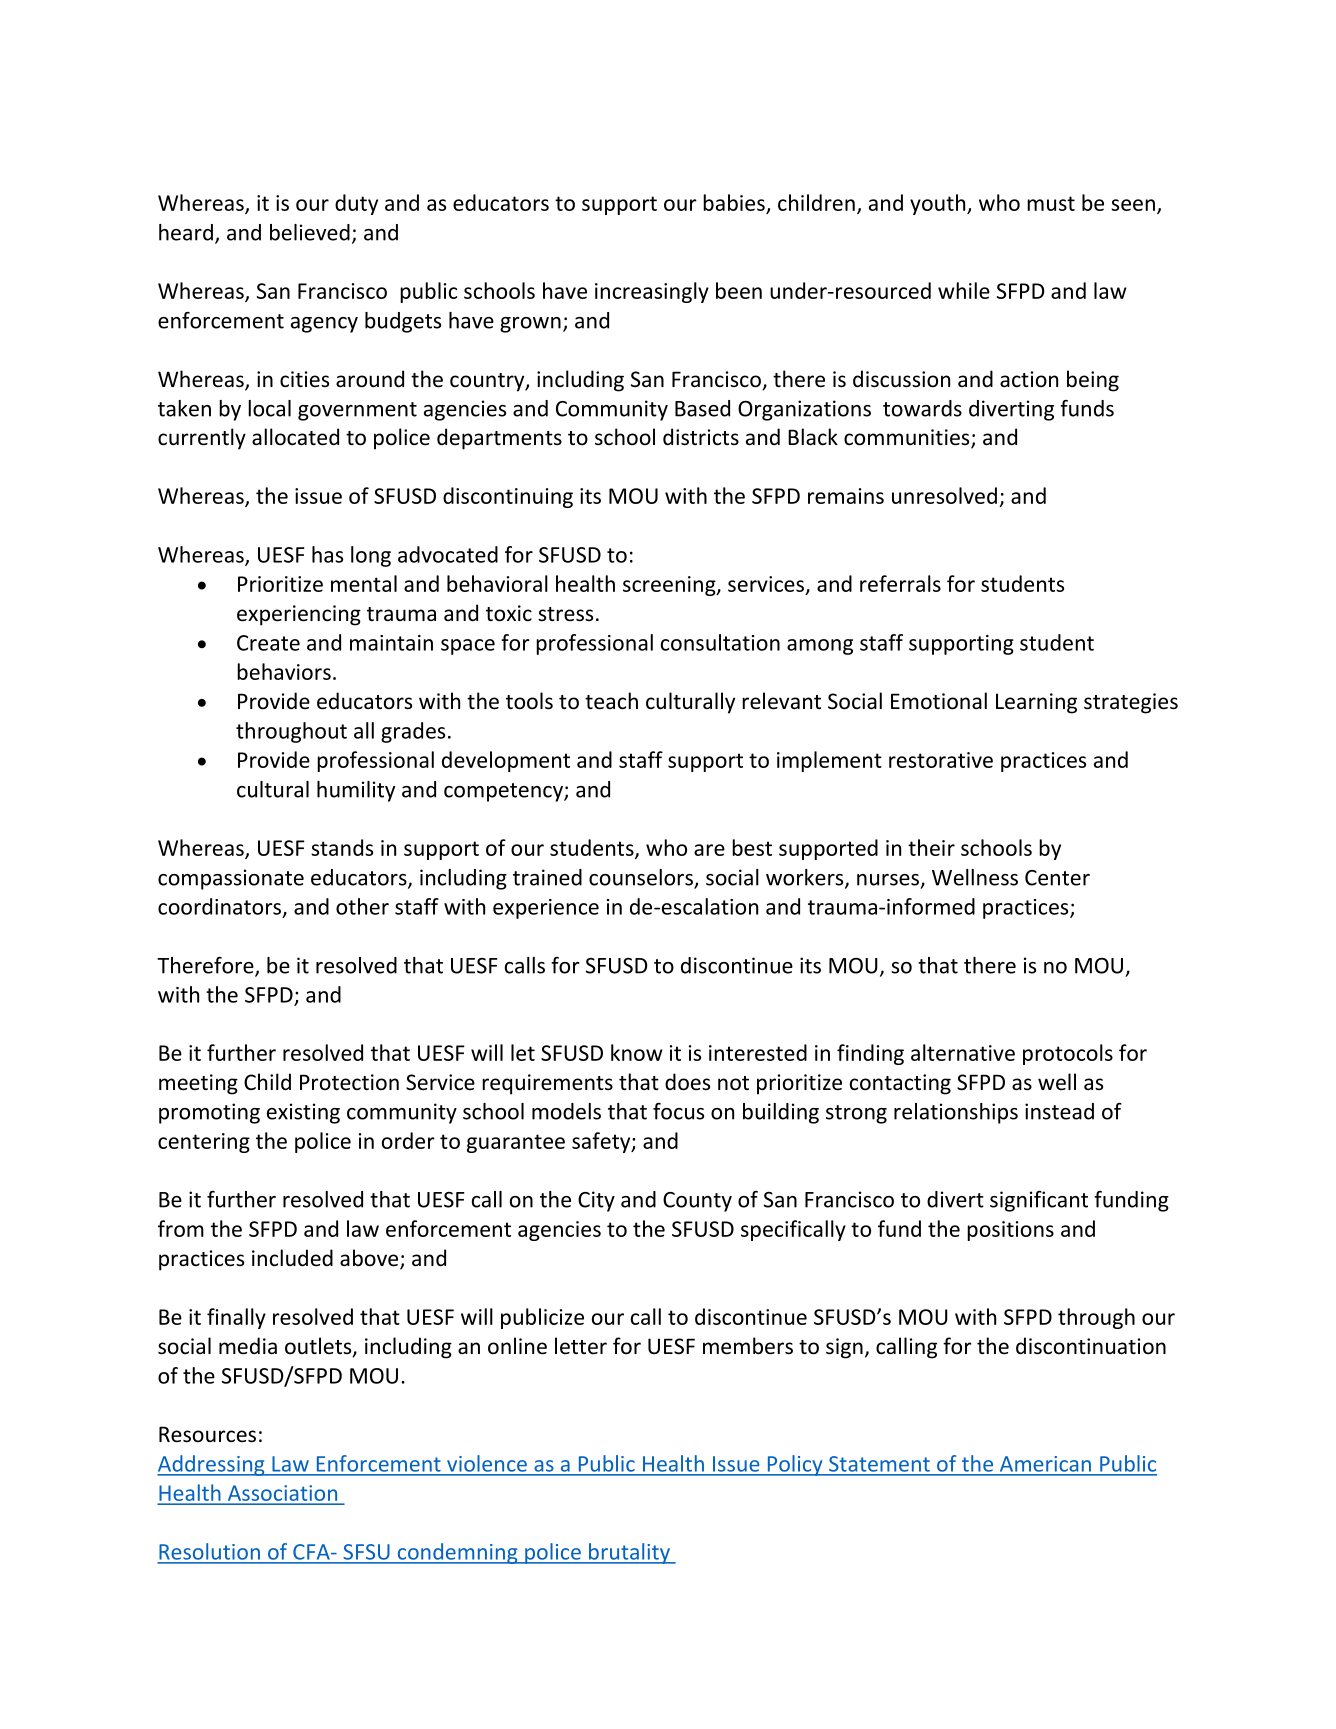  Describe the element at coordinates (282, 1493) in the screenshot. I see `Association` at that location.
